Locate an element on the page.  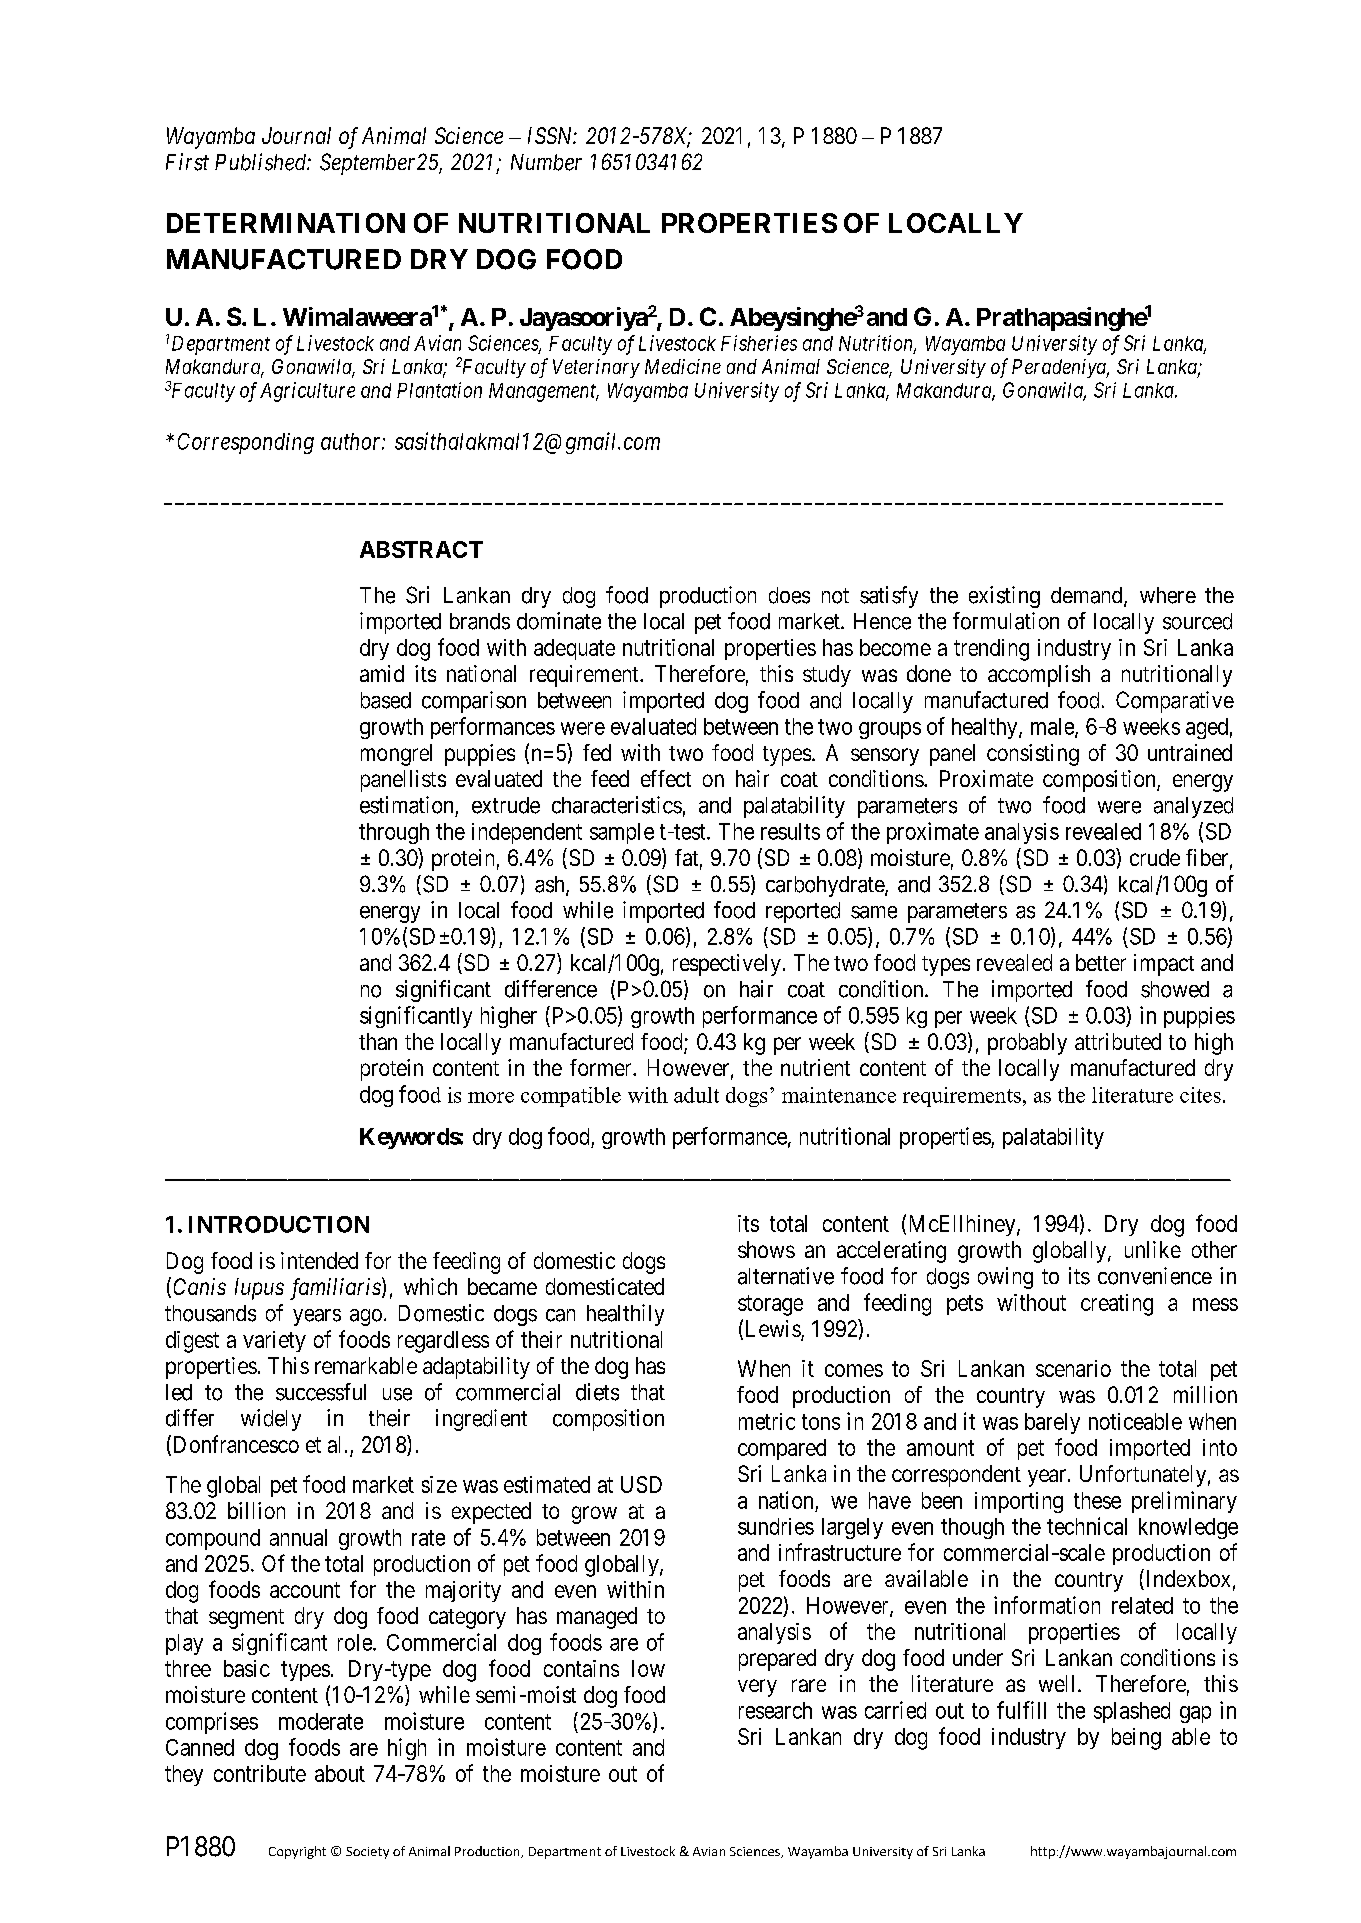
First is located at coordinates (187, 162).
